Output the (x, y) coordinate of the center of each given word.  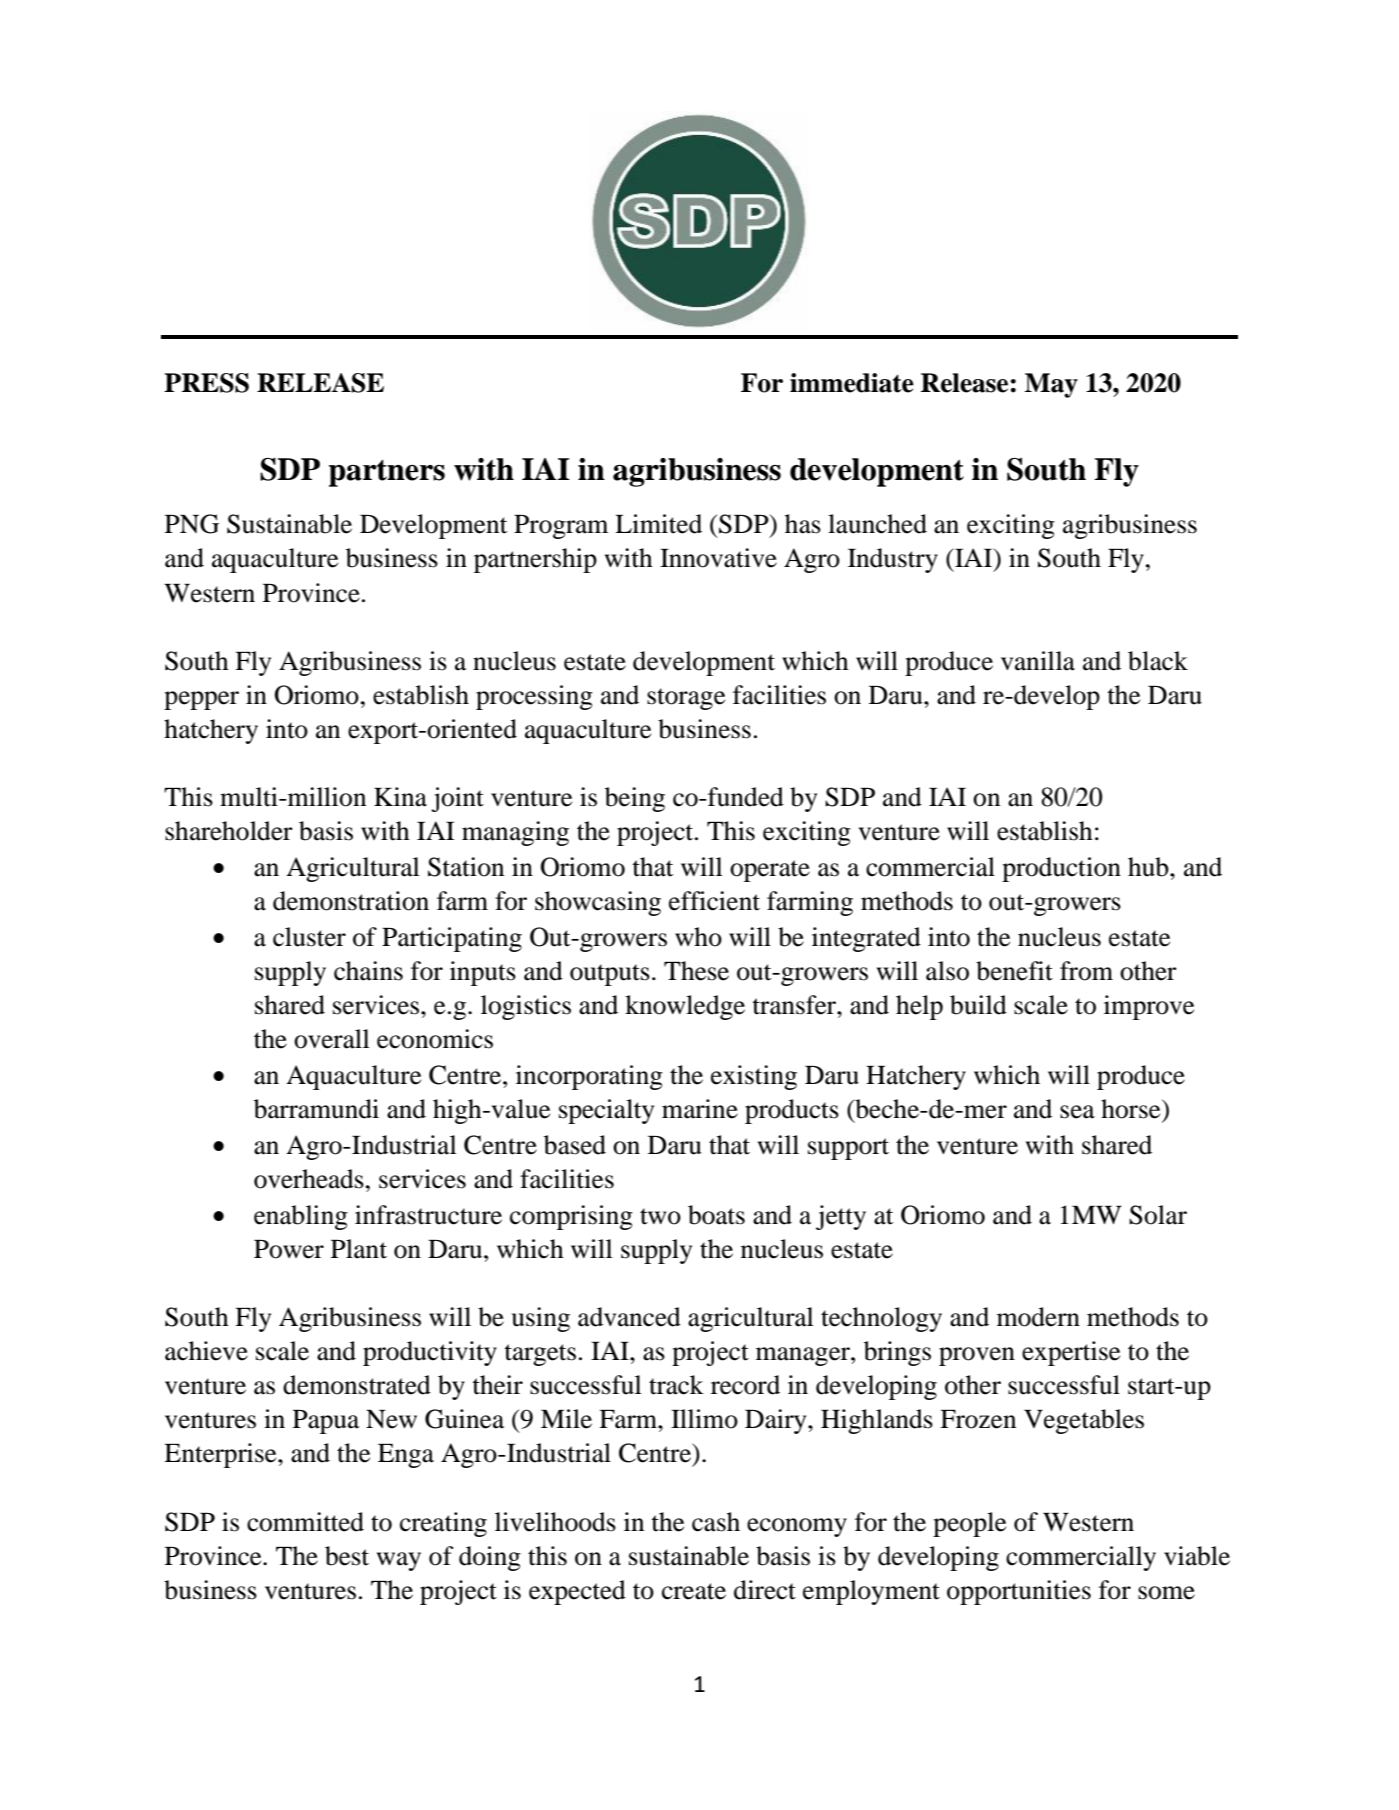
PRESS (206, 383)
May (1051, 385)
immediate (852, 383)
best (347, 1556)
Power (289, 1249)
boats (716, 1215)
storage (686, 699)
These (696, 971)
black (1158, 661)
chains (368, 971)
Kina (400, 797)
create (694, 1591)
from (1086, 971)
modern (1038, 1317)
